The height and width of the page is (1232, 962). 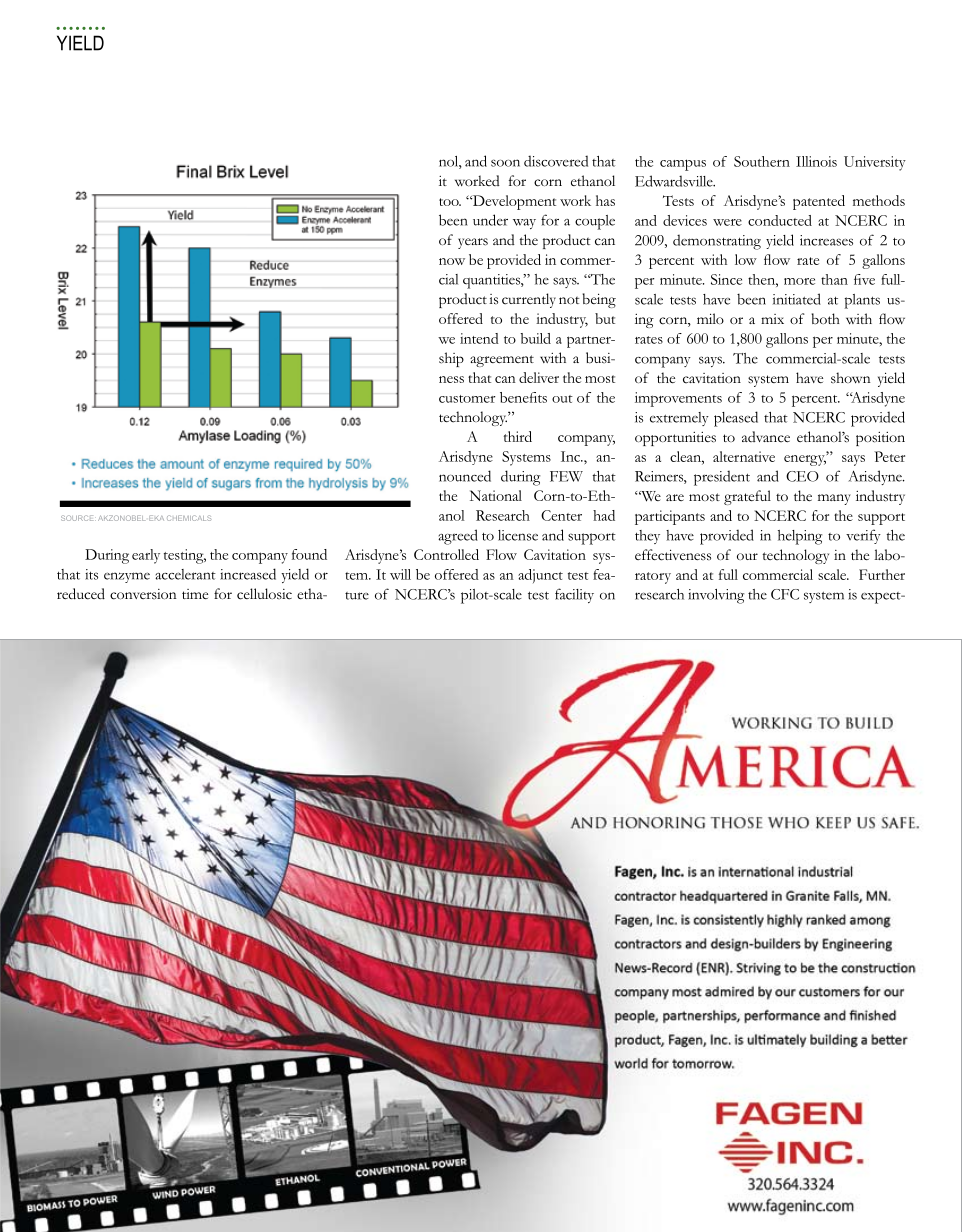 I want to click on discovered, so click(x=556, y=161).
